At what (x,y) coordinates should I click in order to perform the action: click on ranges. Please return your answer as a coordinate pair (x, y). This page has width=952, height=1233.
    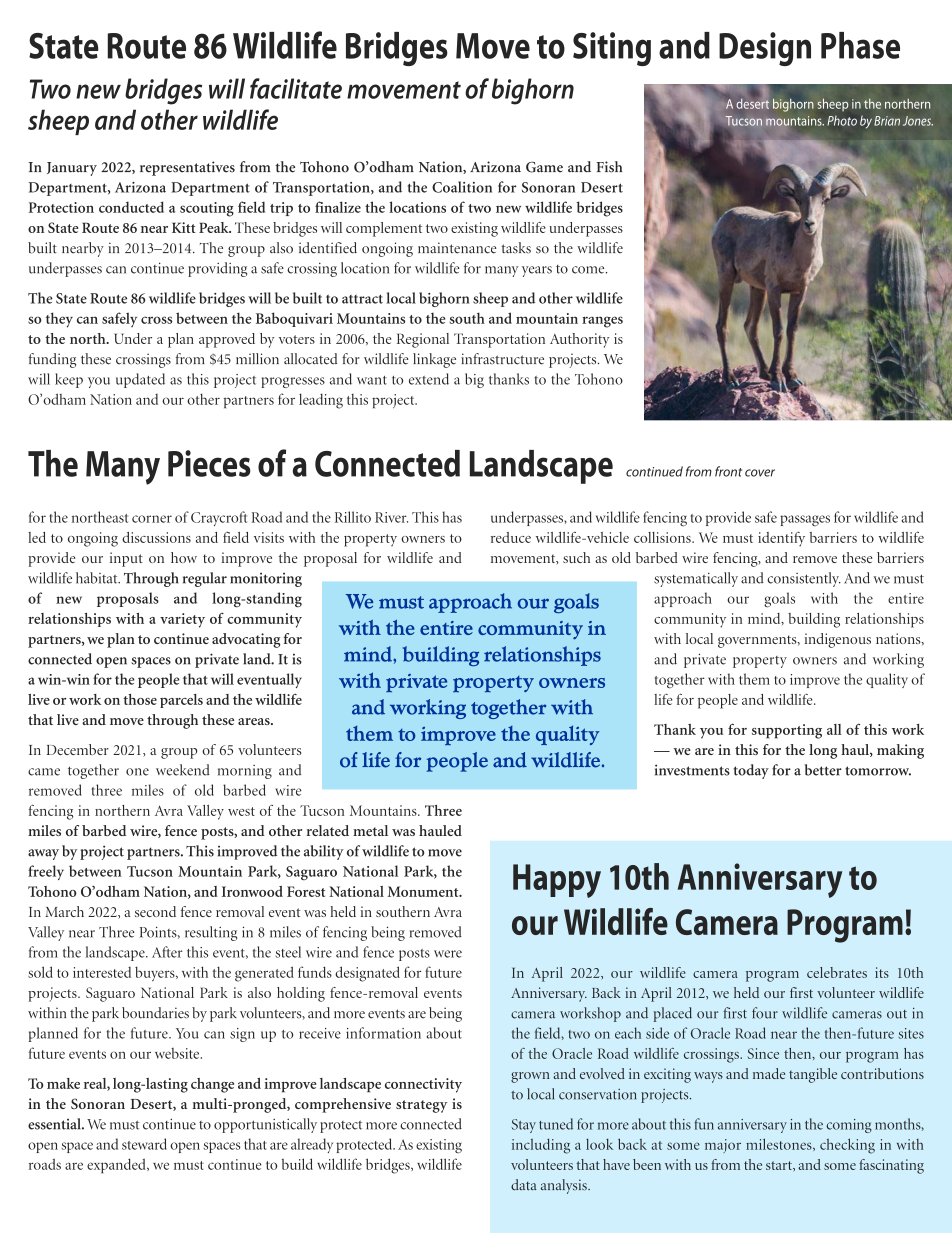
    Looking at the image, I should click on (602, 322).
